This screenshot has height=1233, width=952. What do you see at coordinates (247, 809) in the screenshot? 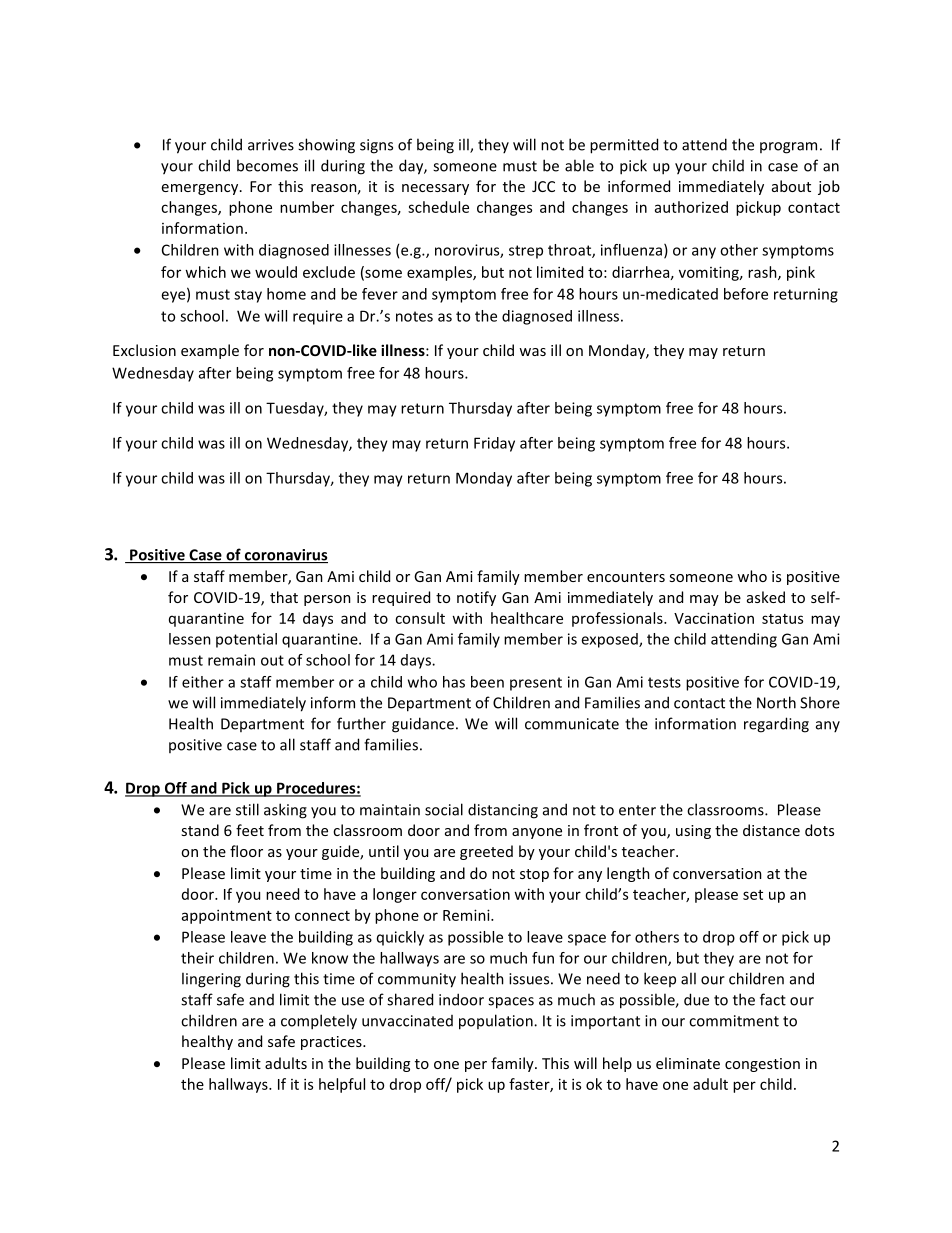
I see `still` at bounding box center [247, 809].
